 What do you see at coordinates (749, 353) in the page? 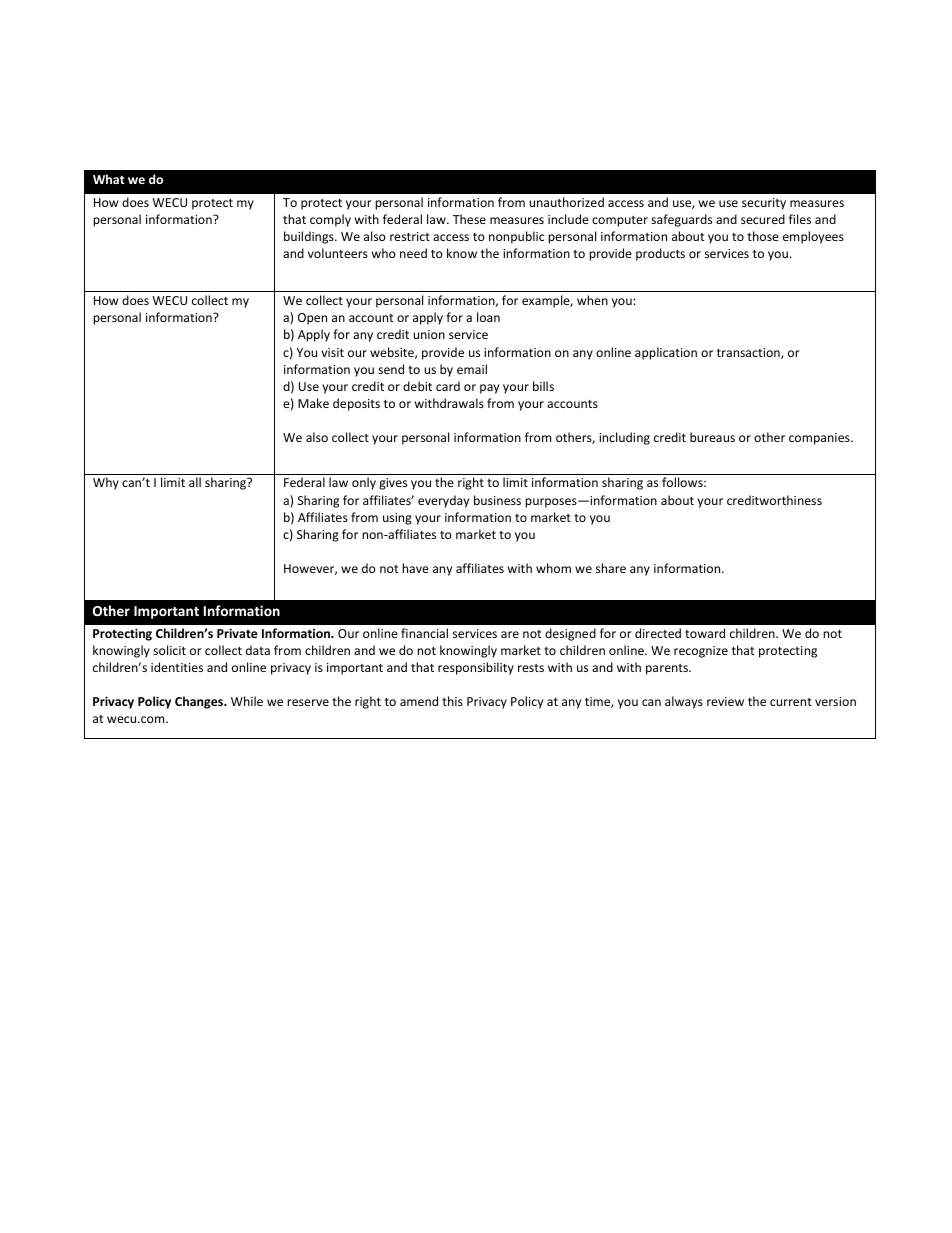
I see `transaction` at bounding box center [749, 353].
